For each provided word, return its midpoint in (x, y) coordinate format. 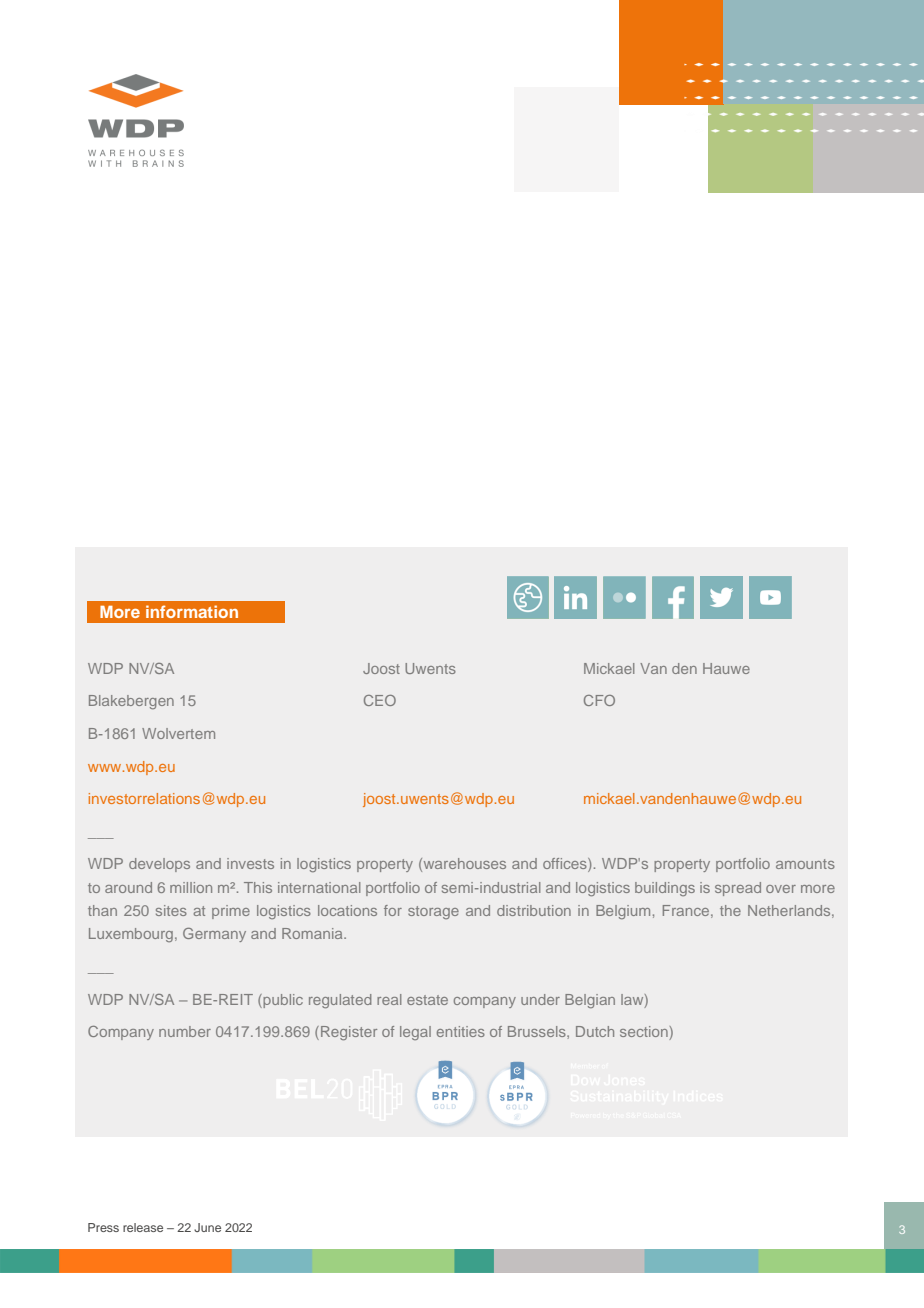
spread (738, 889)
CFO (599, 700)
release (143, 1227)
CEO (380, 700)
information (192, 611)
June (207, 1227)
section (645, 1033)
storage (433, 912)
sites (171, 910)
